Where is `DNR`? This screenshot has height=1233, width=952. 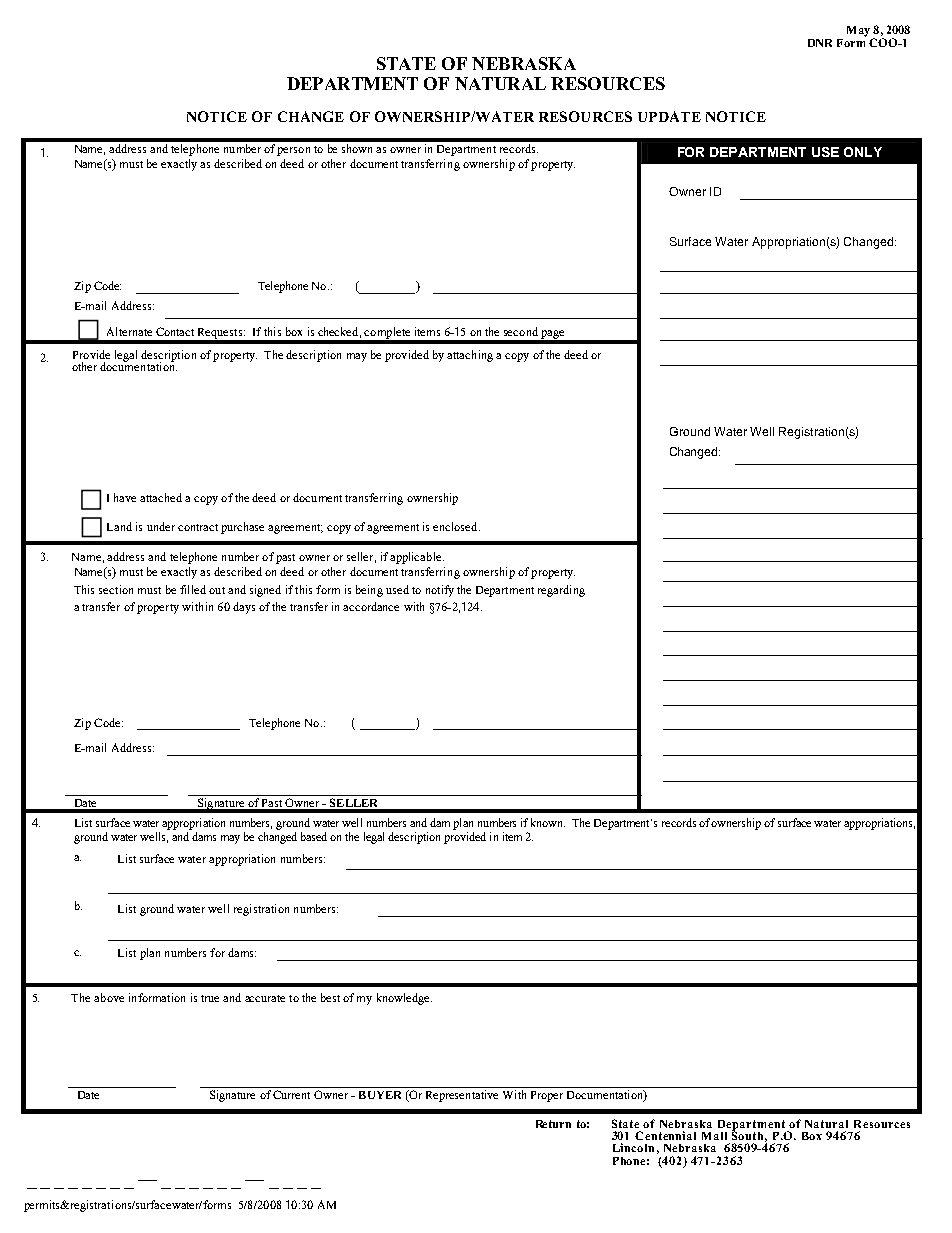
DNR is located at coordinates (820, 43).
